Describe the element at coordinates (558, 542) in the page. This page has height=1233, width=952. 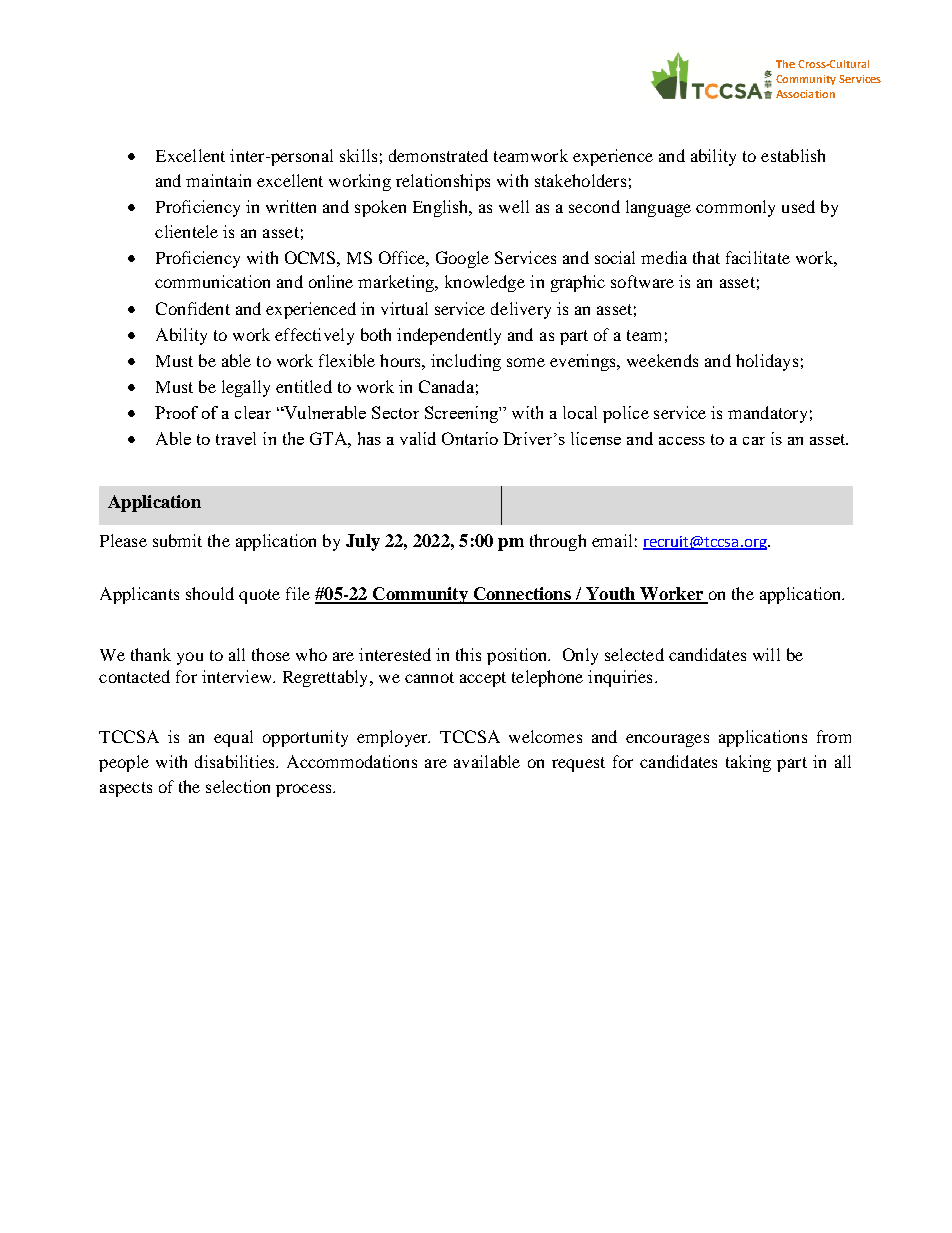
I see `through` at that location.
